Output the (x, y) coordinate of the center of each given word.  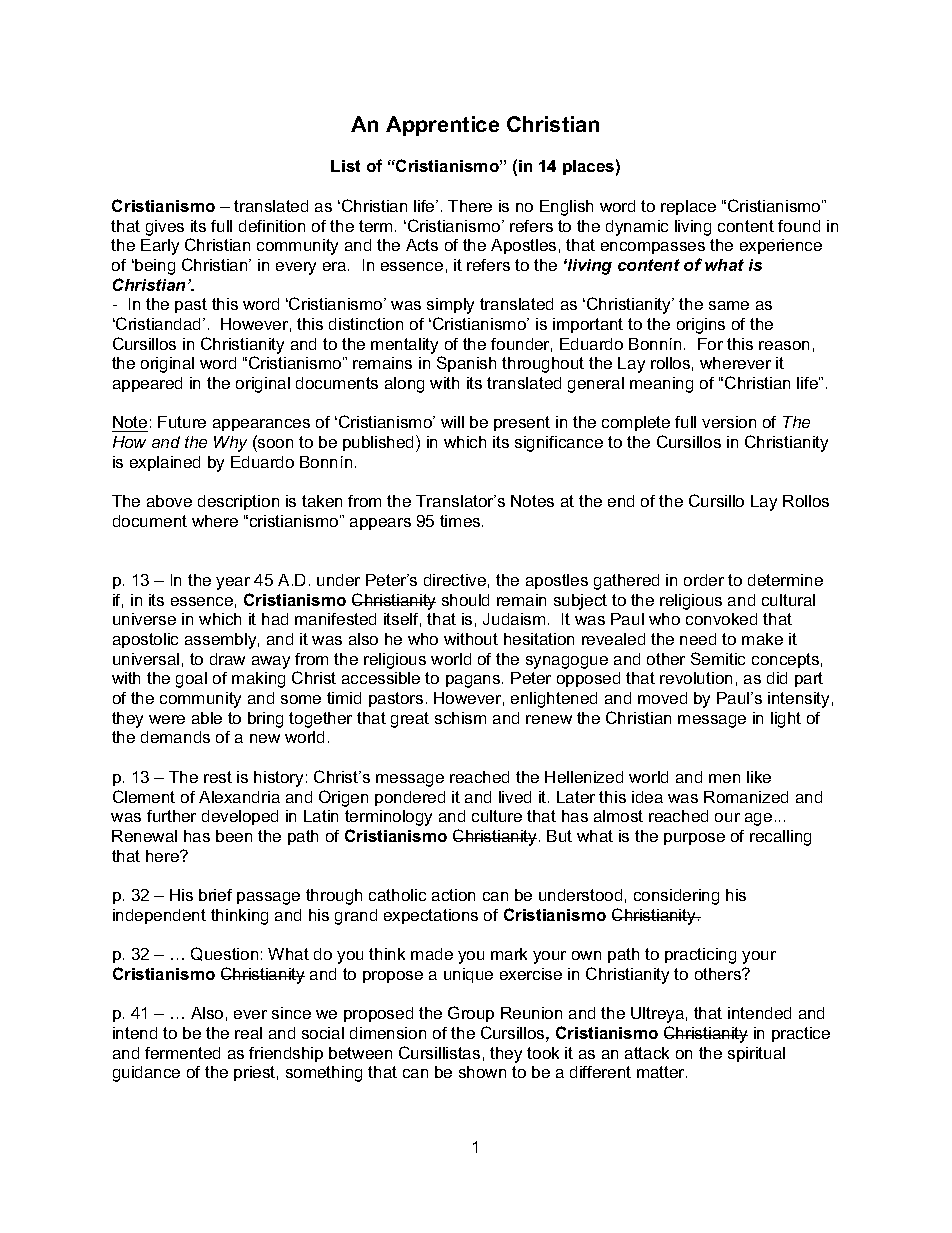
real (248, 1033)
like (759, 777)
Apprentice (442, 126)
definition (272, 226)
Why (230, 444)
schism (460, 718)
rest (218, 777)
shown (482, 1072)
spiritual (756, 1054)
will (452, 422)
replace (688, 207)
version (729, 422)
